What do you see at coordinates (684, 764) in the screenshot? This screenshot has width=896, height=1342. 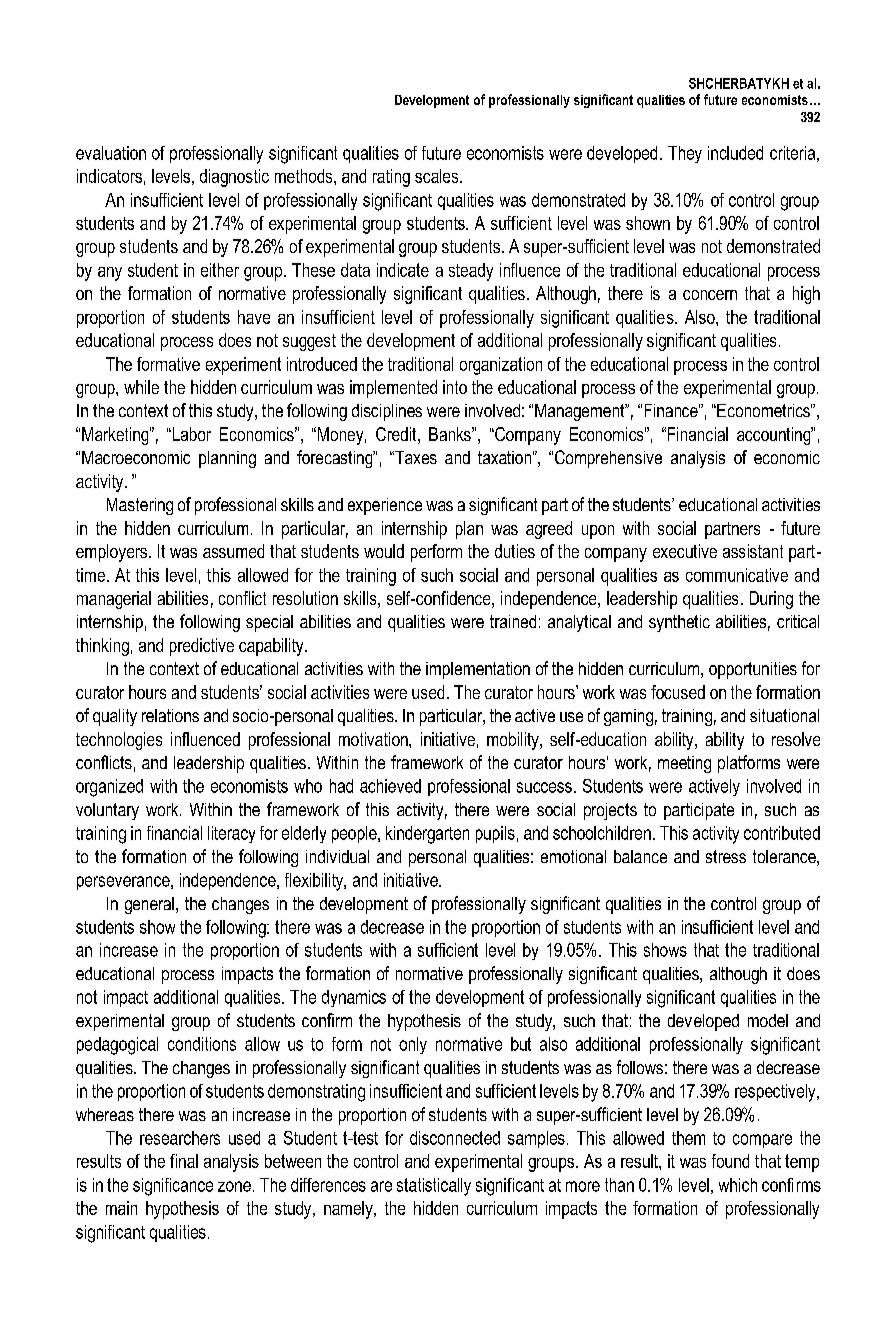 I see `meeting` at bounding box center [684, 764].
